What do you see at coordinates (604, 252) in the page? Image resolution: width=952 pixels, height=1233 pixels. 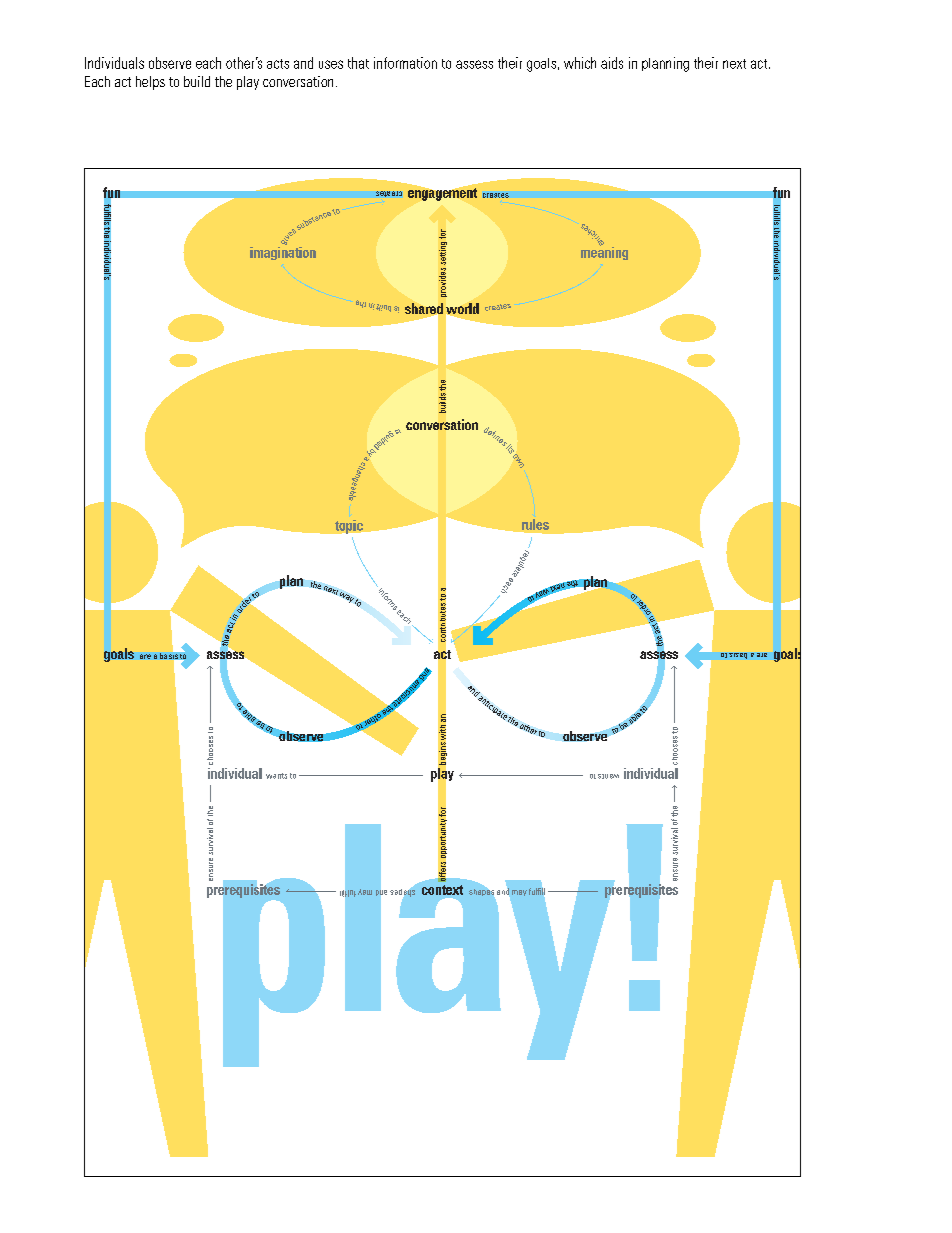 I see `meaning` at bounding box center [604, 252].
